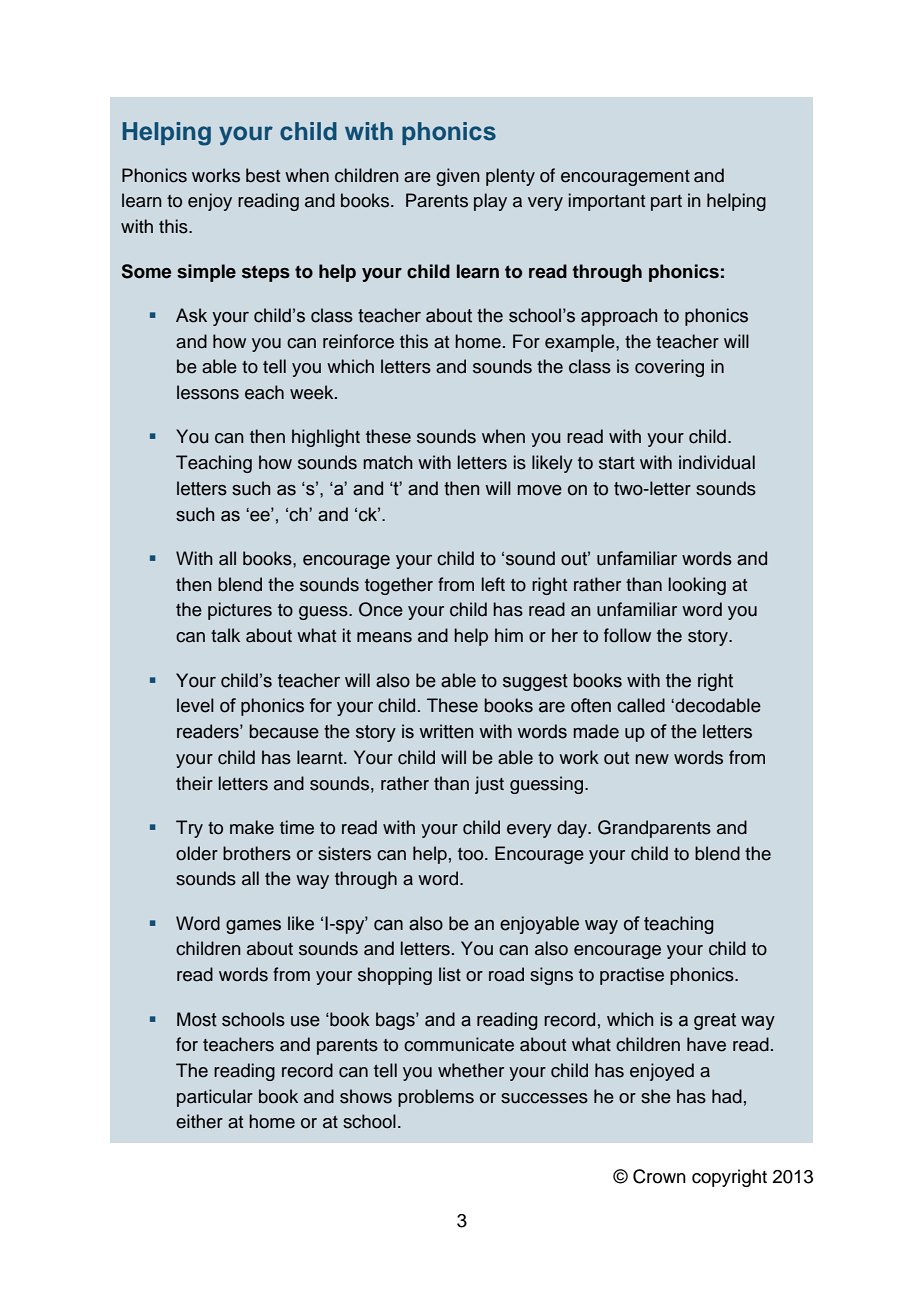 The image size is (924, 1308). What do you see at coordinates (607, 202) in the screenshot?
I see `important` at bounding box center [607, 202].
